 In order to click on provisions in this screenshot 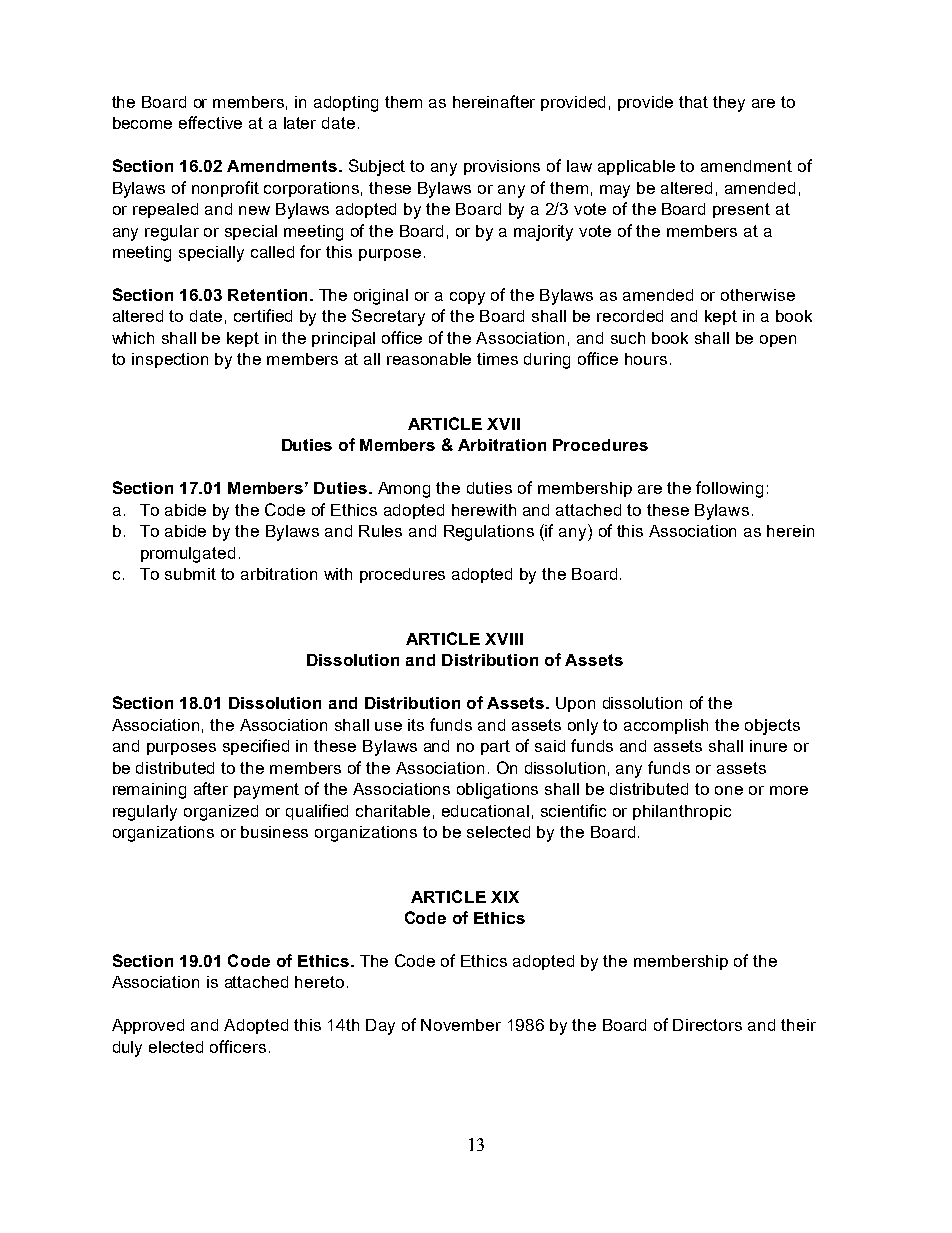, I will do `click(502, 167)`.
